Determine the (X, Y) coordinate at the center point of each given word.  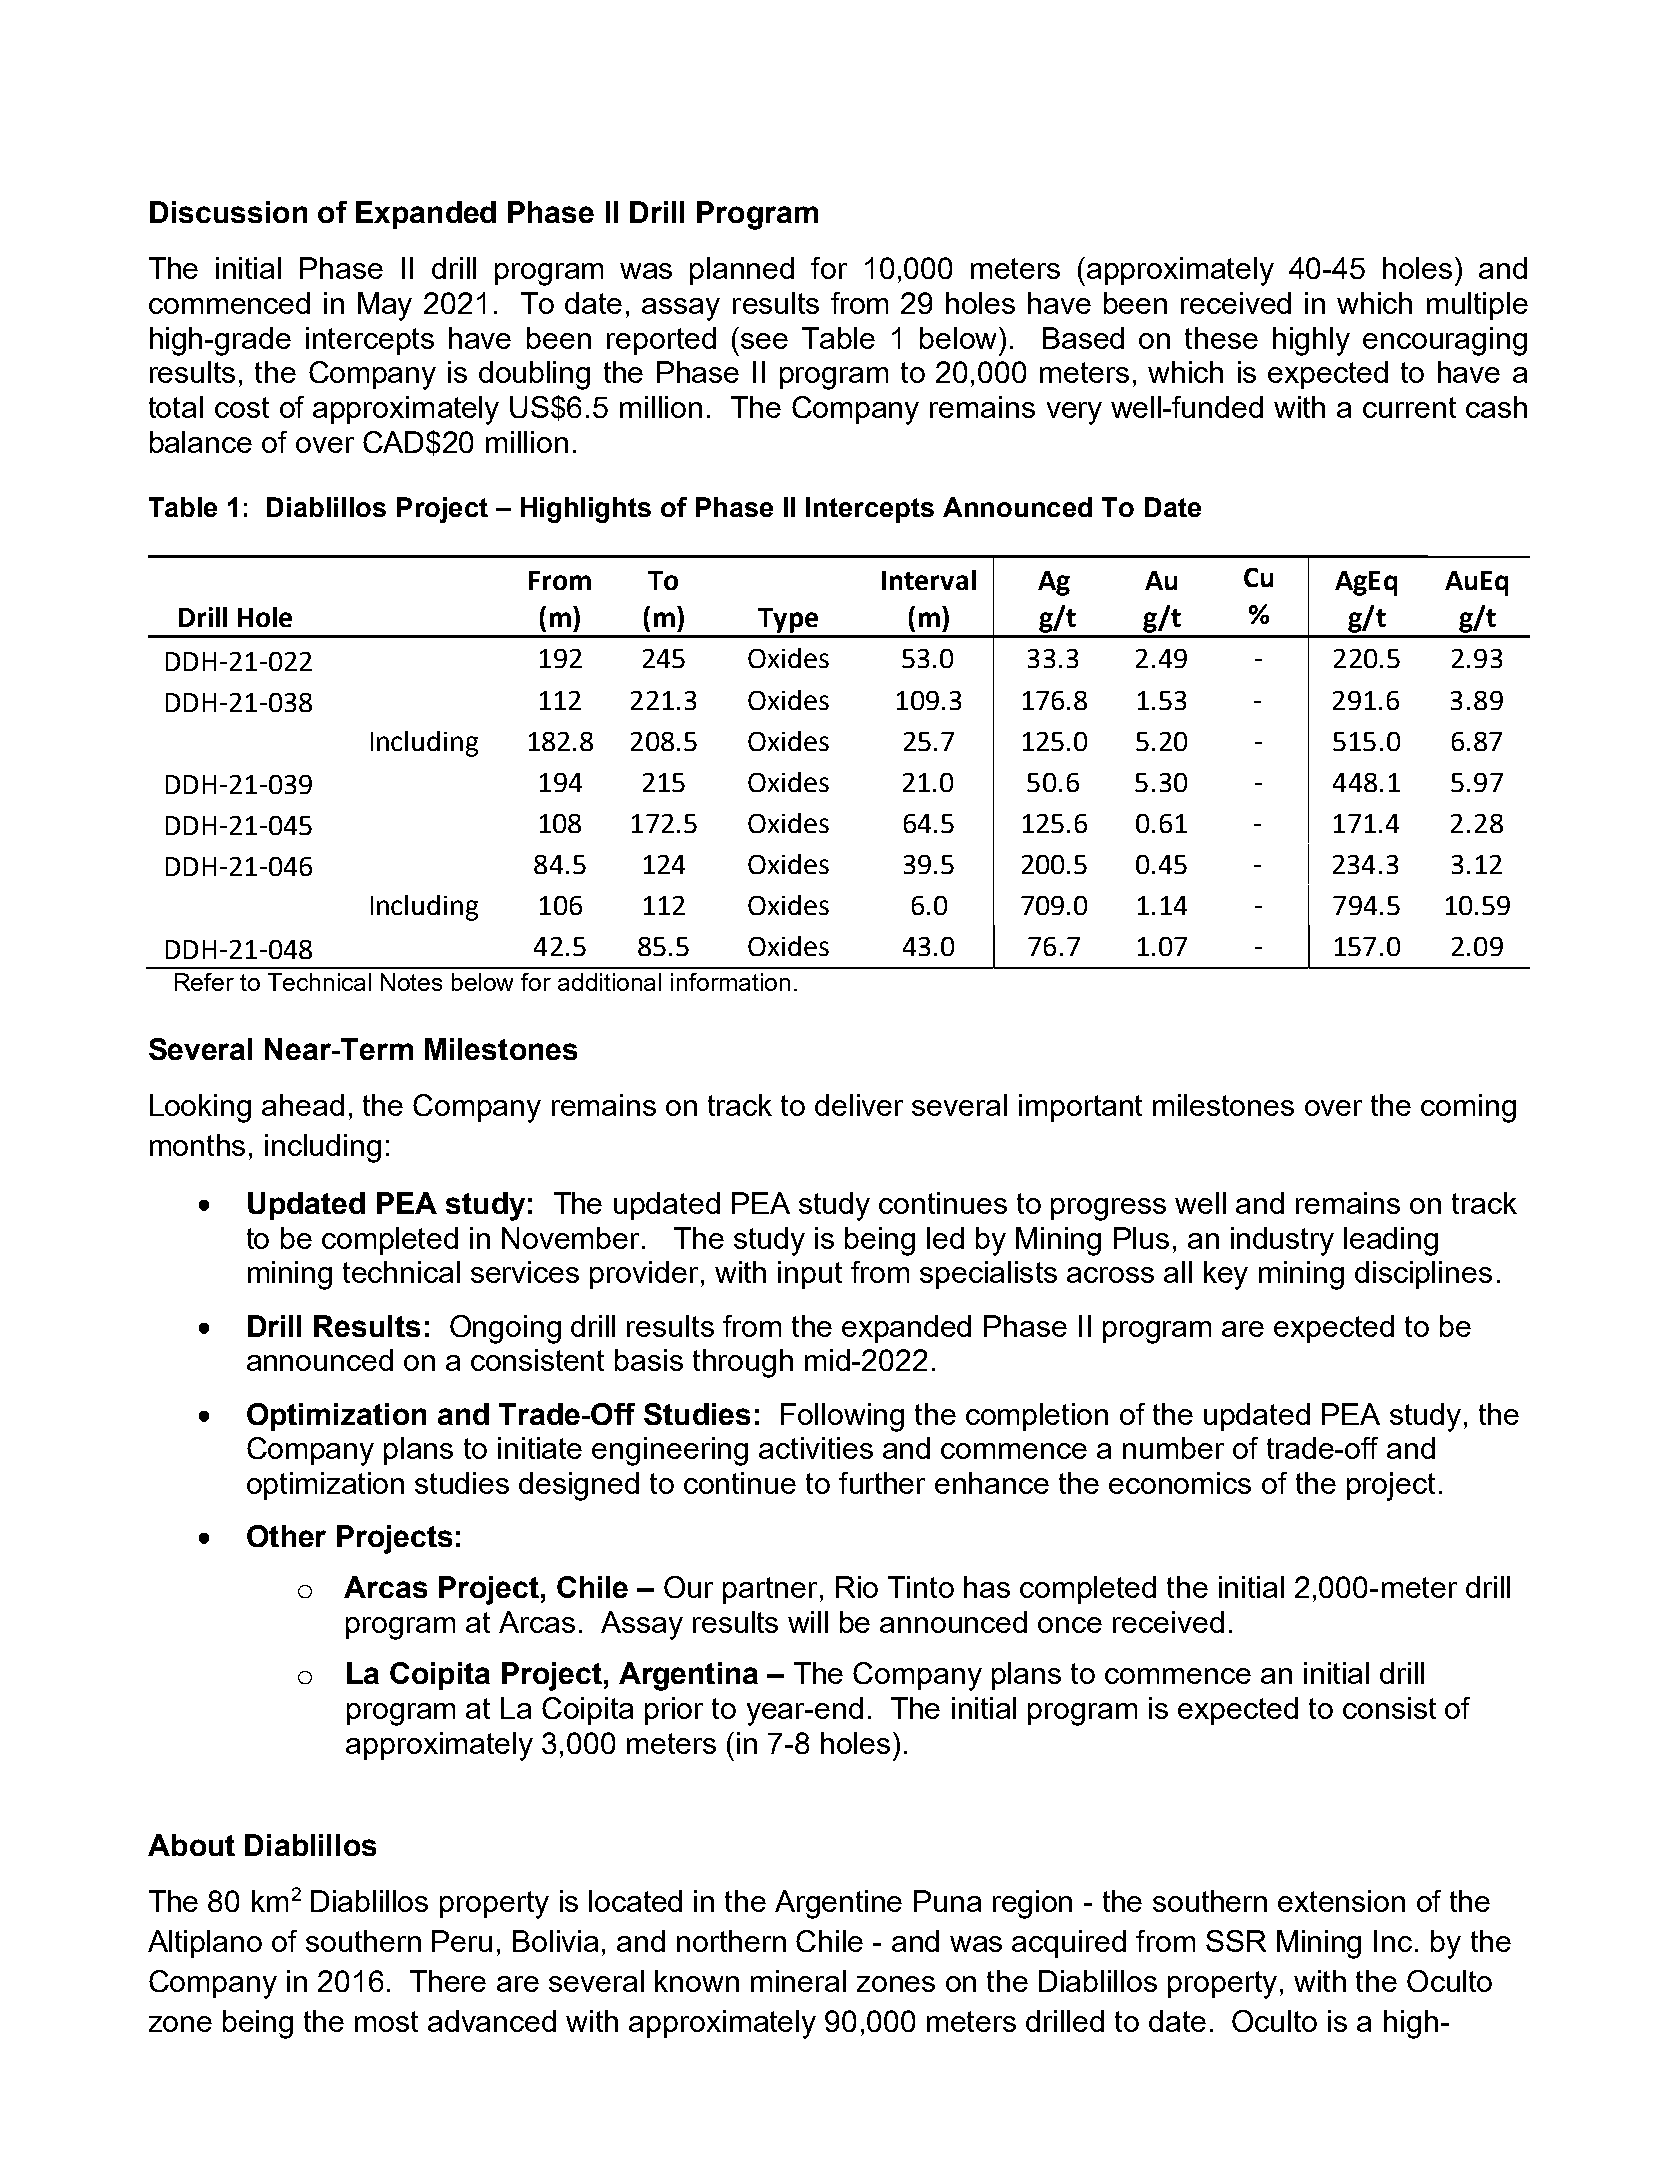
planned (742, 271)
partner (770, 1590)
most (386, 2021)
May (385, 306)
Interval (929, 580)
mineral (798, 1981)
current (1409, 407)
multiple (1477, 306)
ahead (303, 1105)
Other (286, 1536)
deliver (859, 1105)
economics (1180, 1483)
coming (1468, 1108)
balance (201, 442)
